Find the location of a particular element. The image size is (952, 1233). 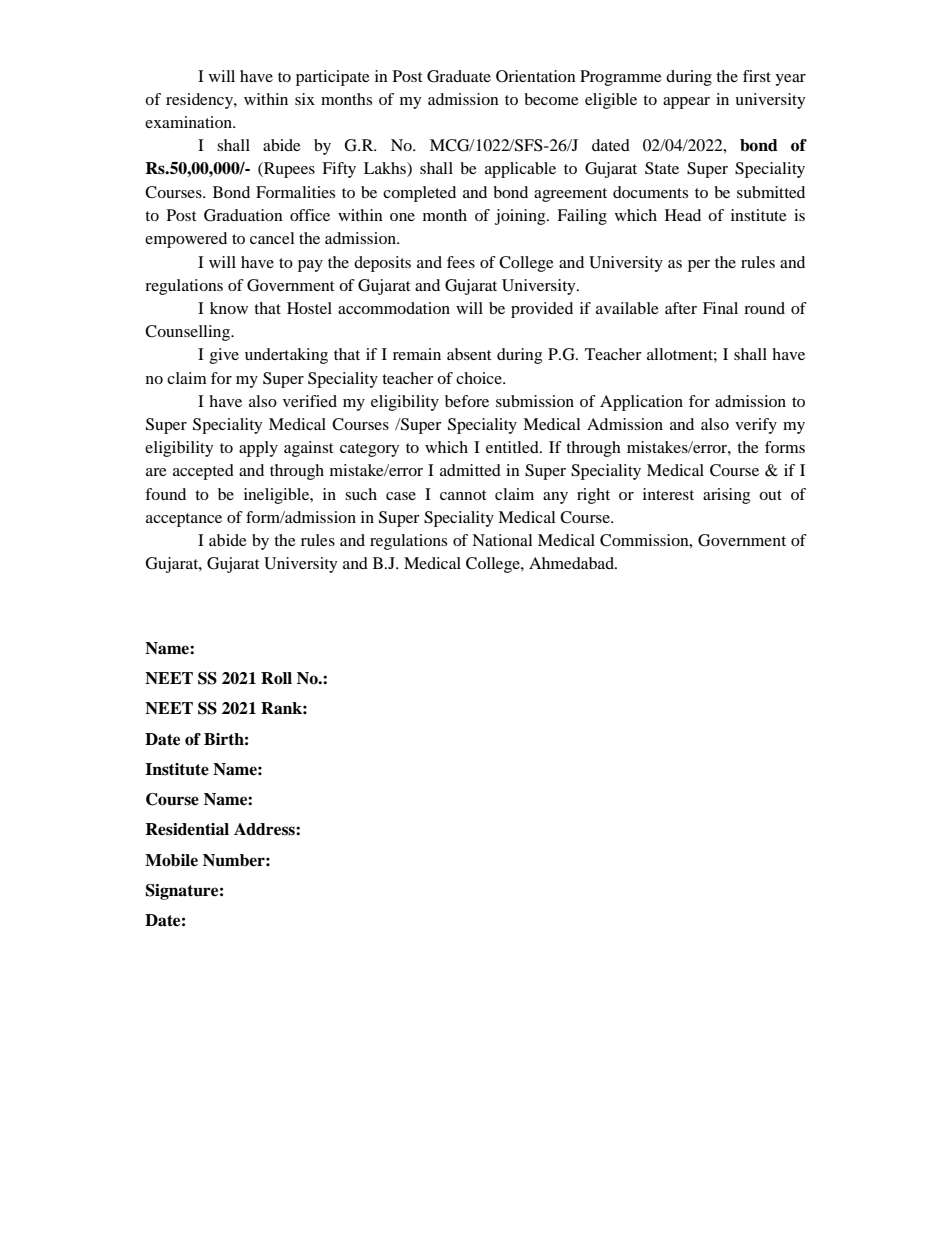

give is located at coordinates (224, 356).
